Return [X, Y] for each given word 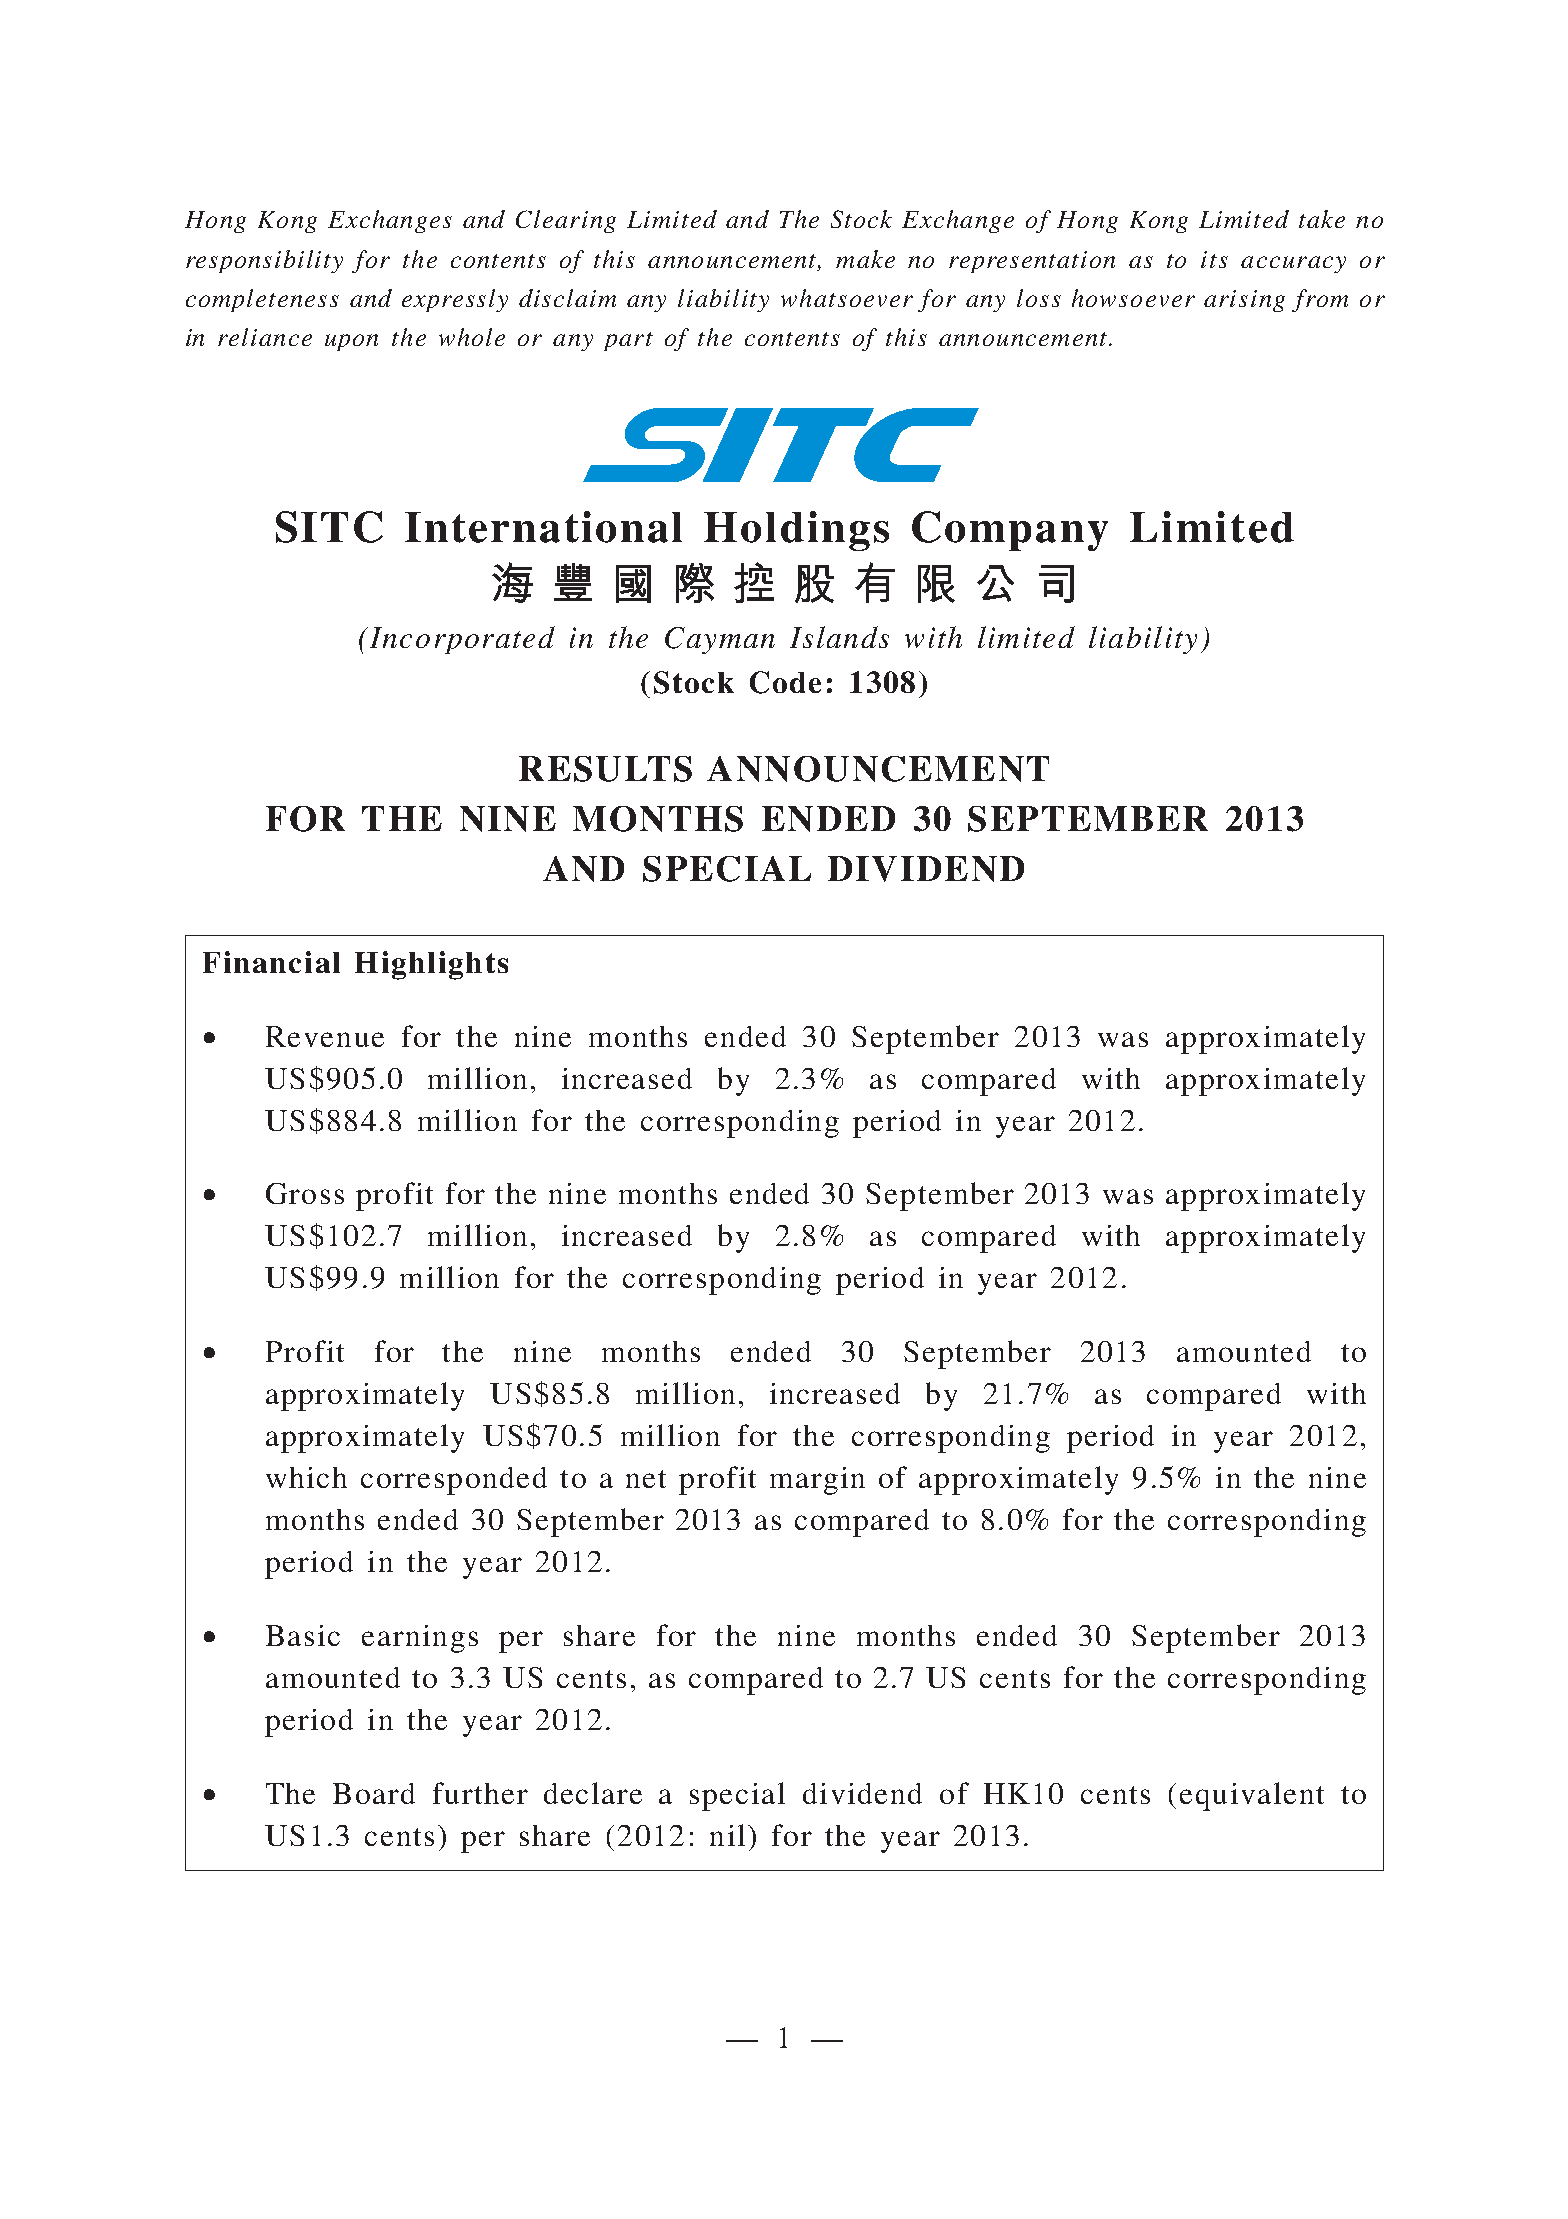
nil [727, 1835]
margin [817, 1481]
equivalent [1252, 1796]
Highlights [431, 965]
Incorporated [462, 640]
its [1214, 259]
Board [374, 1793]
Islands [839, 637]
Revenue [325, 1036]
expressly [455, 300]
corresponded [454, 1481]
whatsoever [847, 298]
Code [785, 682]
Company [1010, 531]
